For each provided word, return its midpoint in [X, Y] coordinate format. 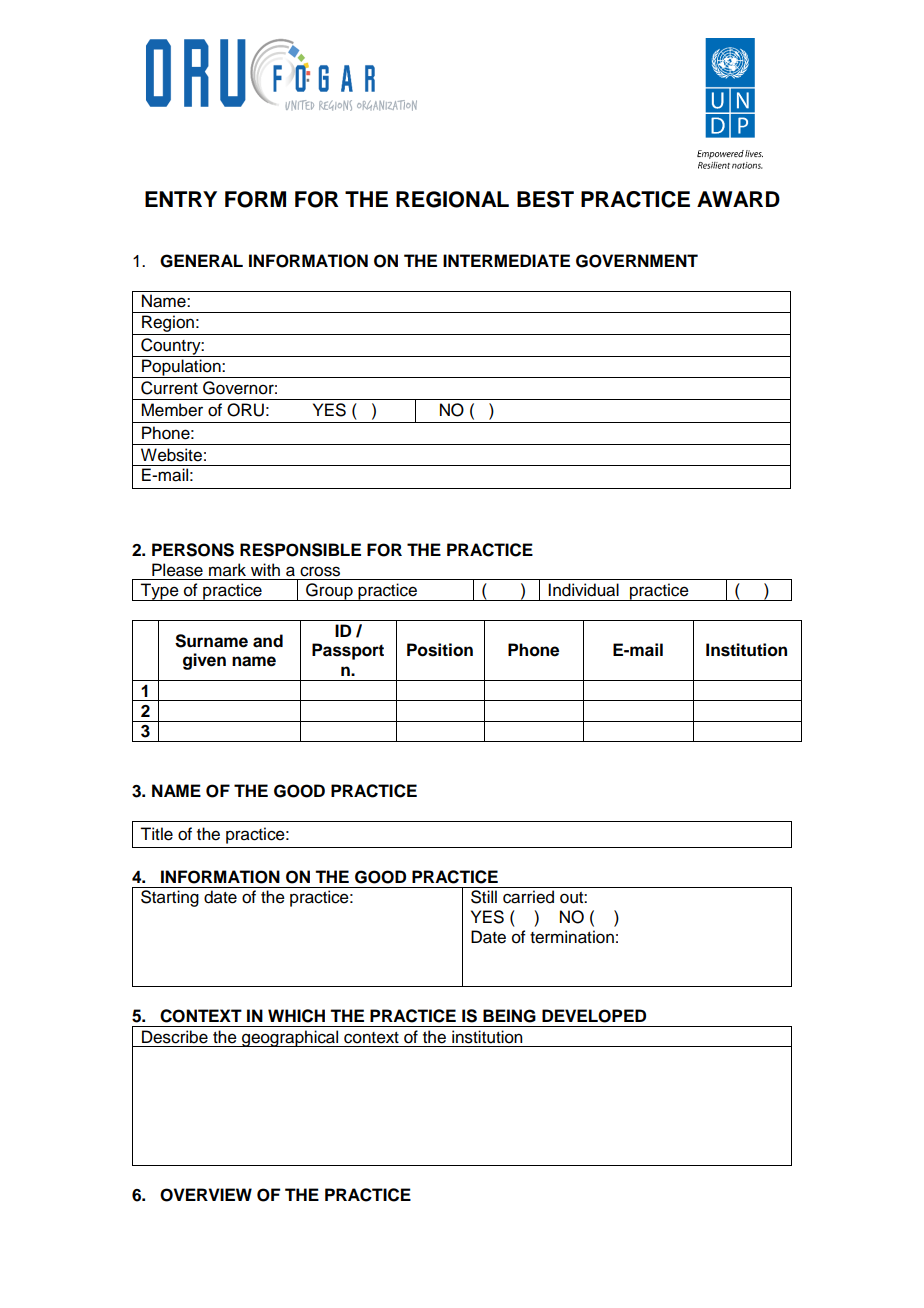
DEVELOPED [594, 1016]
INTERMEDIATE [506, 260]
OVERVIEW [206, 1195]
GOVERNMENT [637, 261]
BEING [509, 1016]
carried [528, 897]
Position [440, 650]
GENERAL [201, 261]
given [204, 661]
